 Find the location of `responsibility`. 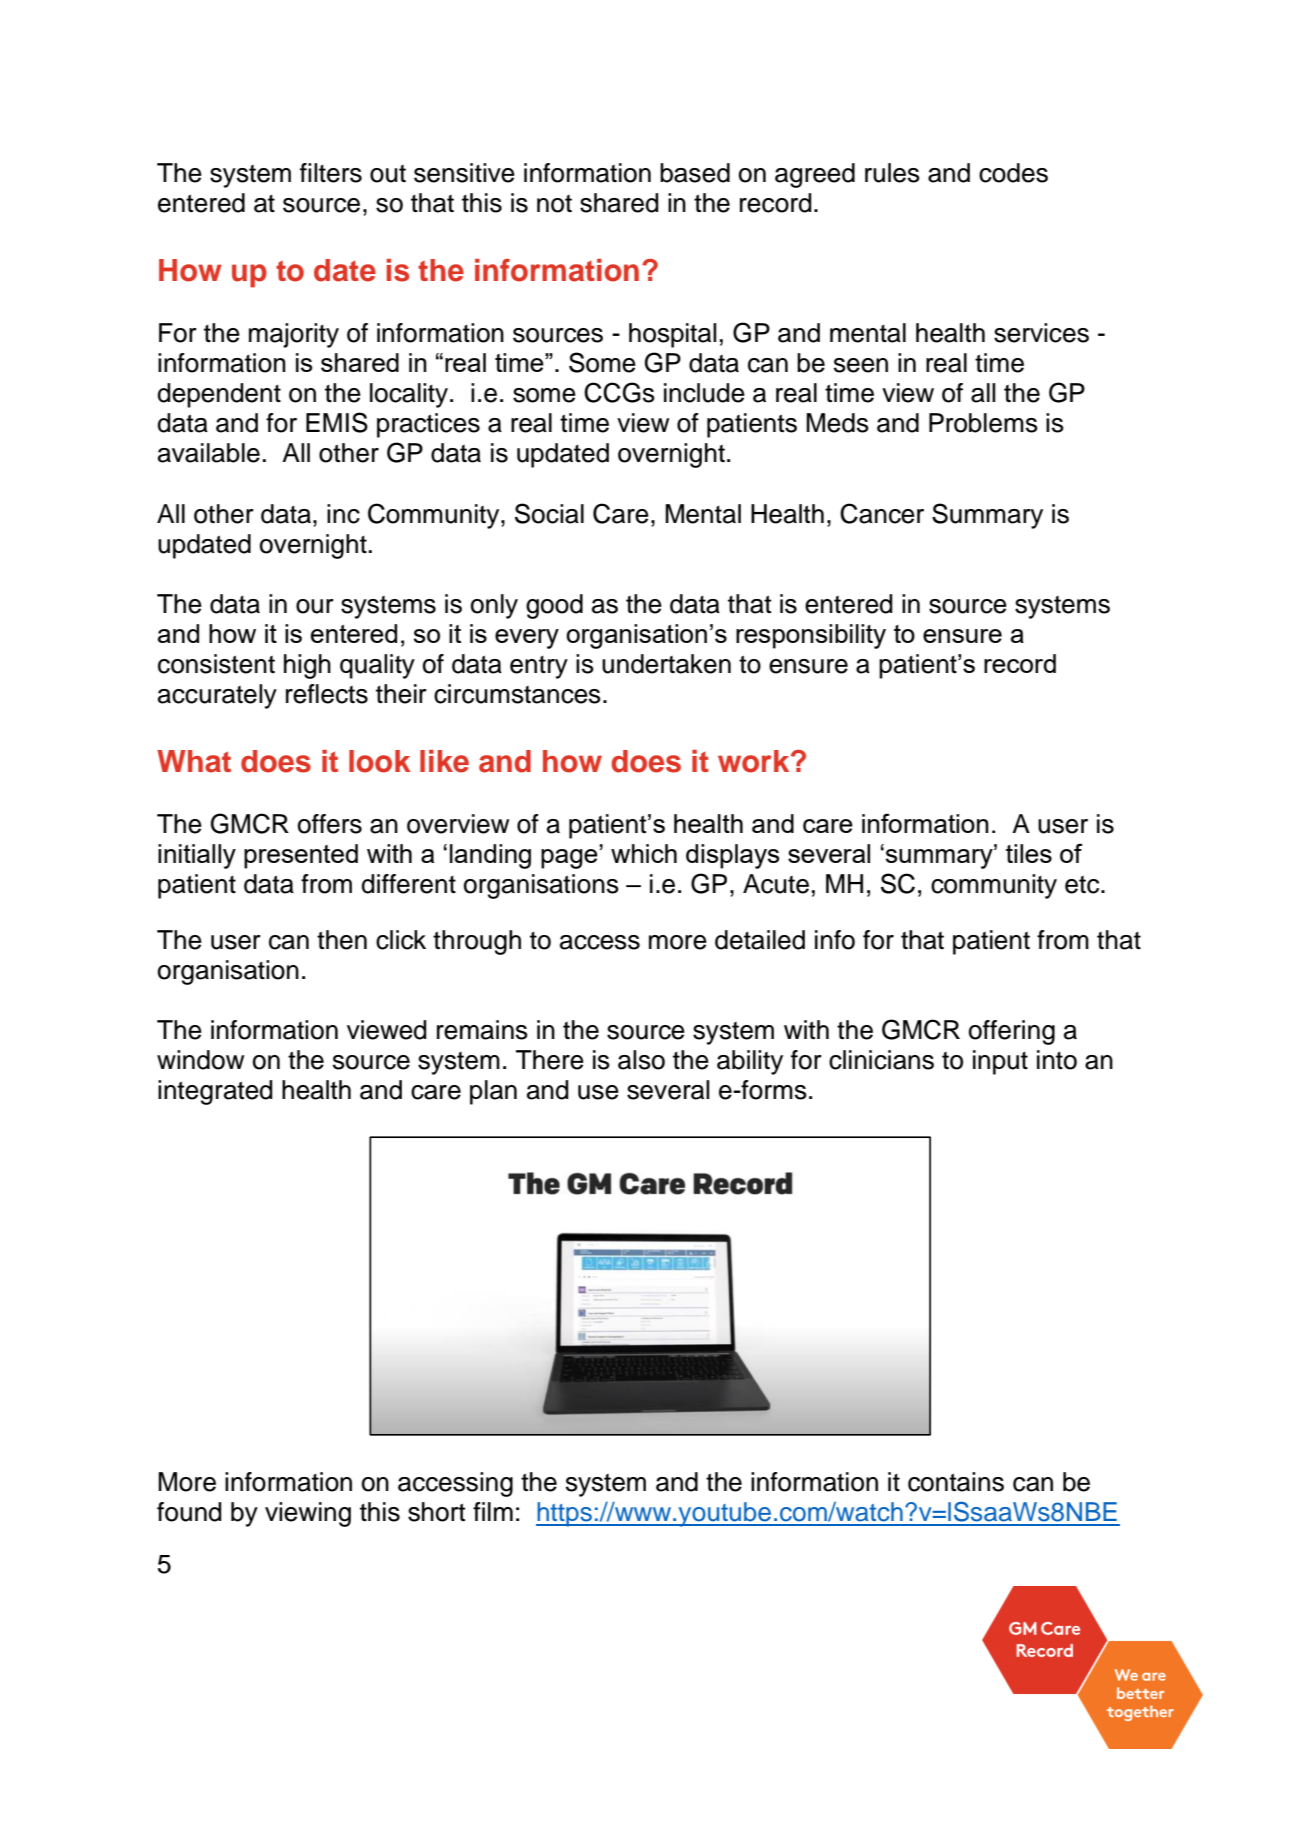

responsibility is located at coordinates (811, 636).
